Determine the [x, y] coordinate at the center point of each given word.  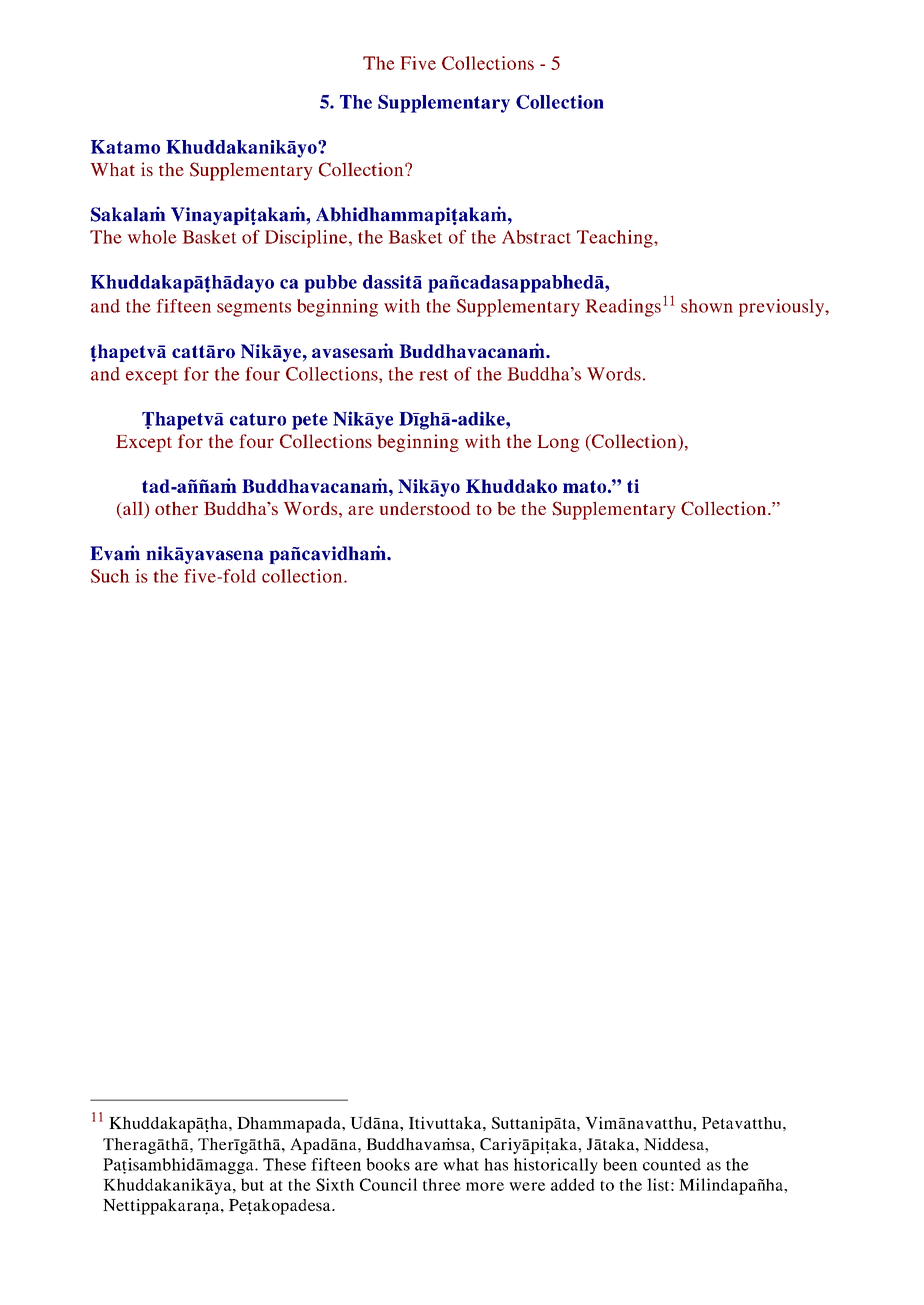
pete [310, 421]
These [284, 1164]
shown [707, 306]
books [388, 1164]
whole [152, 237]
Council [388, 1184]
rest [433, 375]
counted [672, 1164]
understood [425, 508]
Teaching [616, 239]
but [252, 1184]
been [620, 1164]
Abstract [536, 237]
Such [110, 576]
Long [558, 443]
